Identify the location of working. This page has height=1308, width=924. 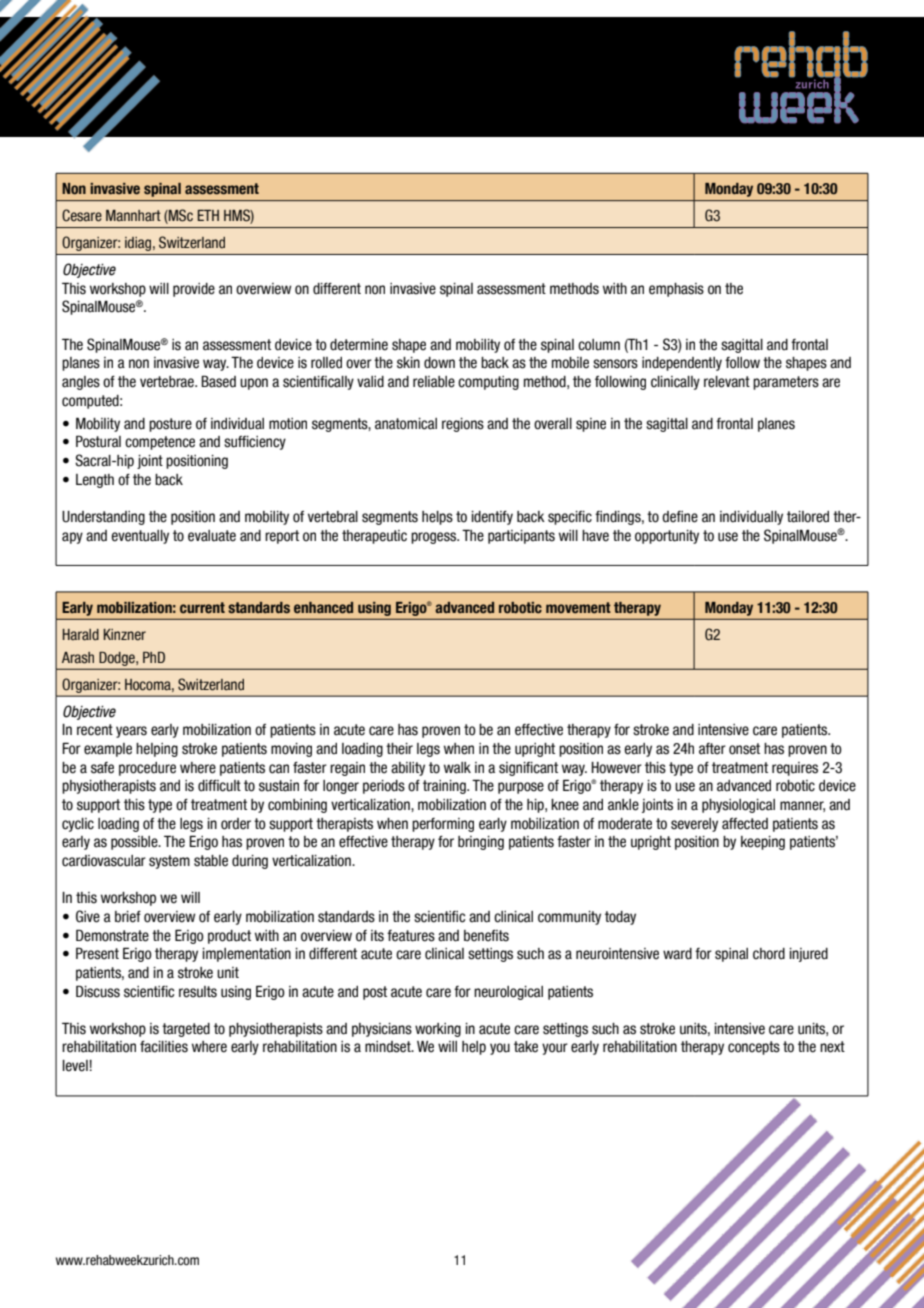
(438, 1030).
